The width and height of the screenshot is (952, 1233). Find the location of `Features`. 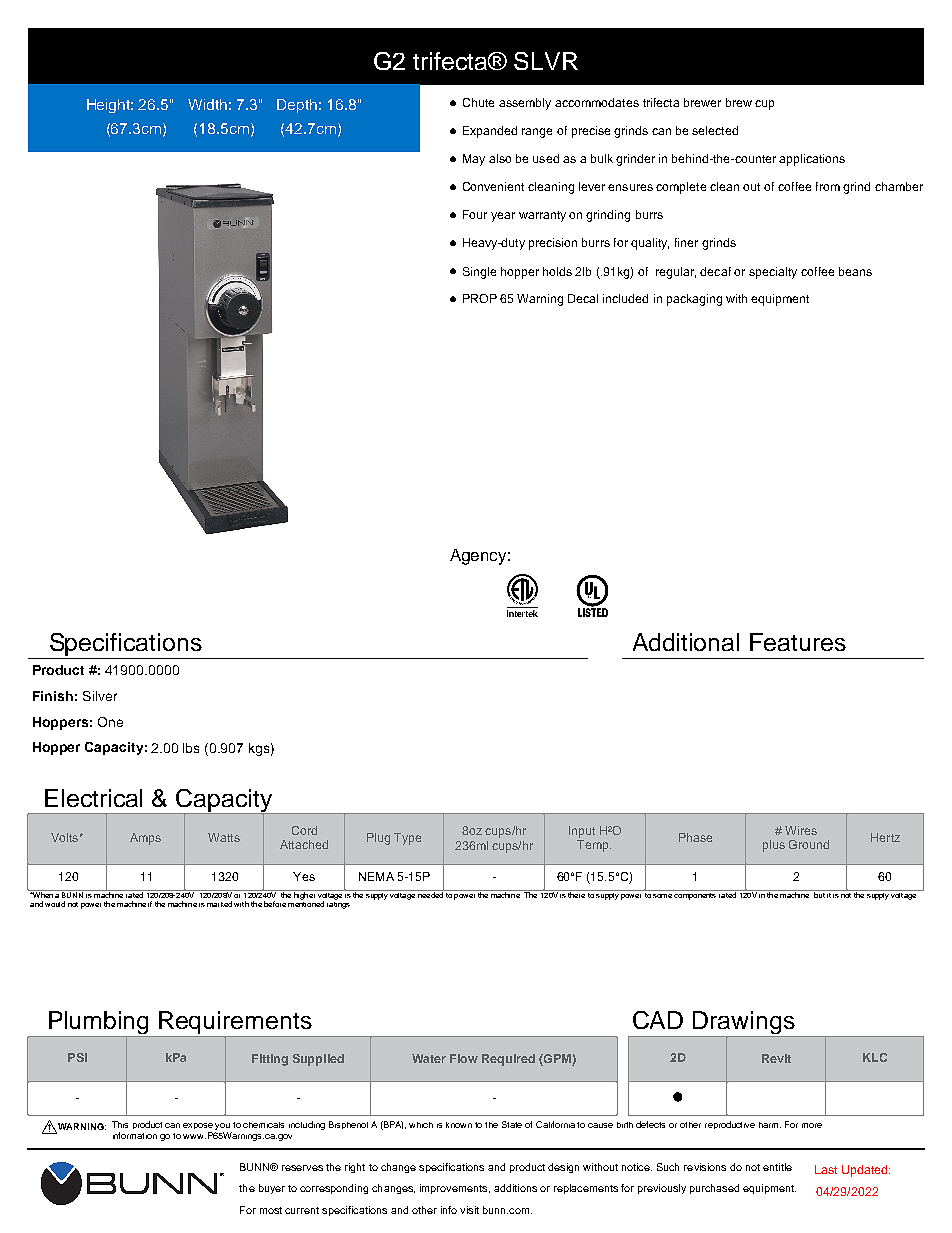

Features is located at coordinates (798, 642).
